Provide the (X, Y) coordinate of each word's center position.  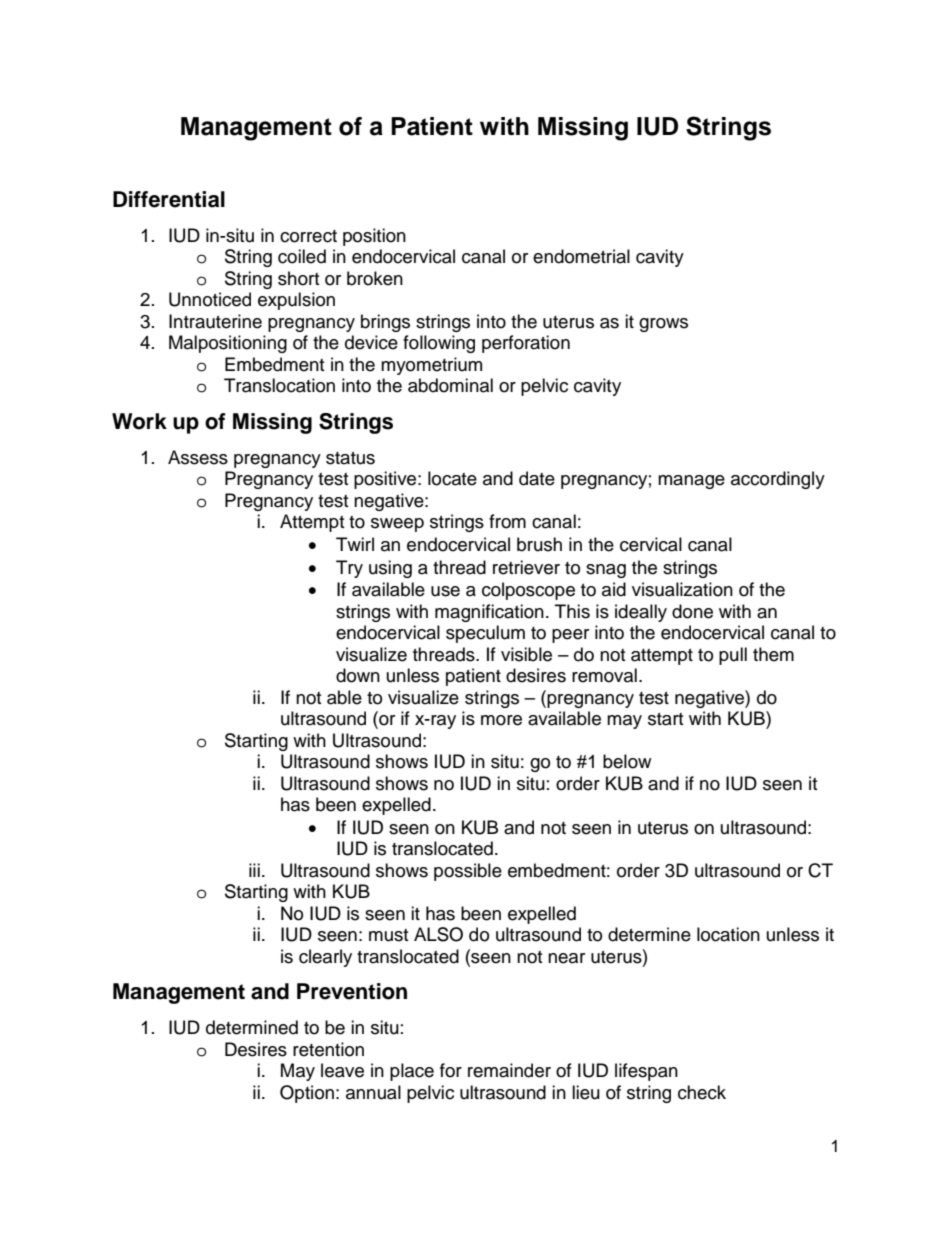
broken (375, 278)
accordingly (778, 480)
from (507, 521)
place (412, 1072)
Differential (169, 199)
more (501, 720)
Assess (198, 457)
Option (307, 1094)
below (627, 761)
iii (254, 870)
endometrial (581, 256)
